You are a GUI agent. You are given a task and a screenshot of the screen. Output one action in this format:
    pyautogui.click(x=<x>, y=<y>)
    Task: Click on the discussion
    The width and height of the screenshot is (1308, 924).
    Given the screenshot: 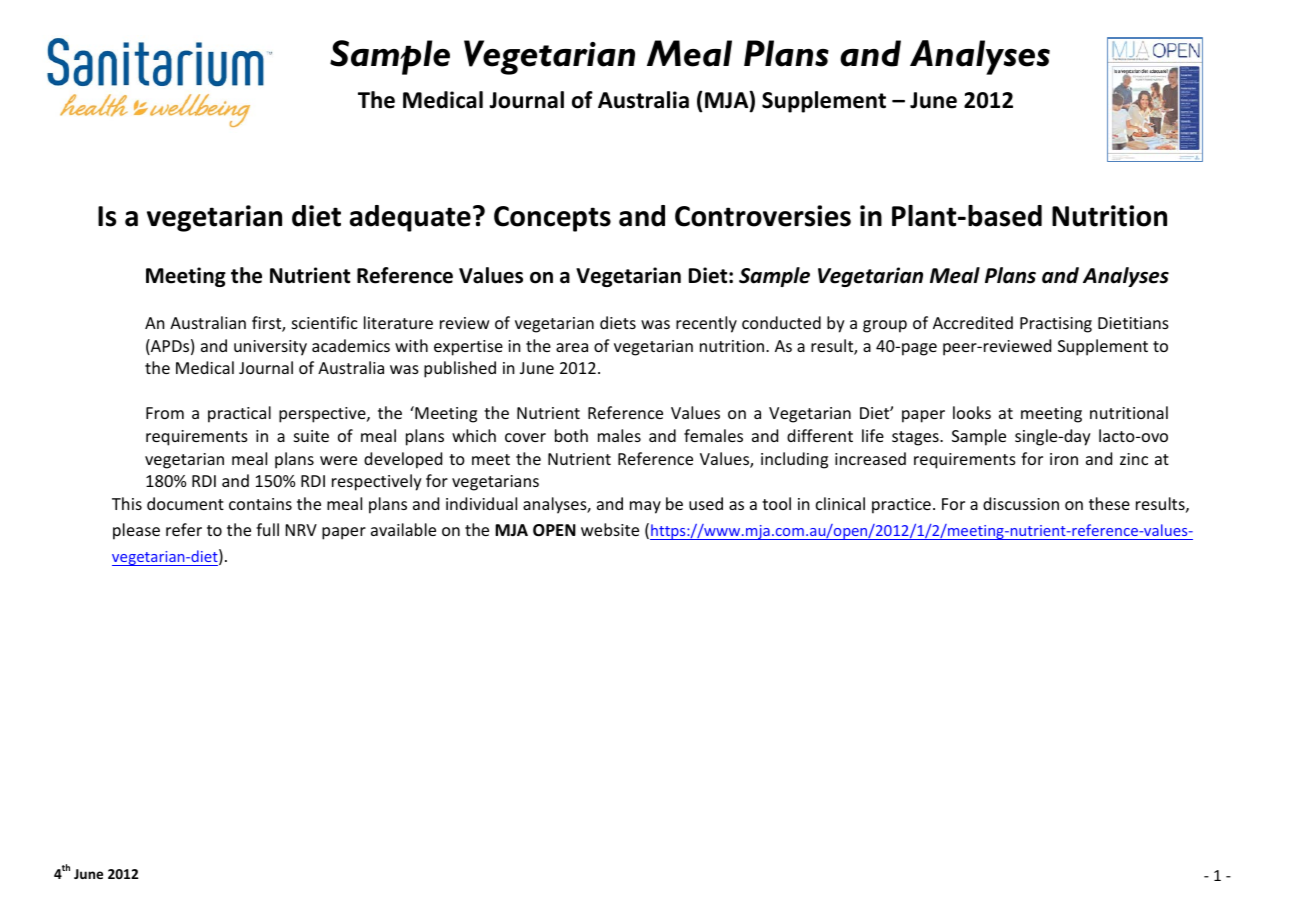 What is the action you would take?
    pyautogui.click(x=1021, y=503)
